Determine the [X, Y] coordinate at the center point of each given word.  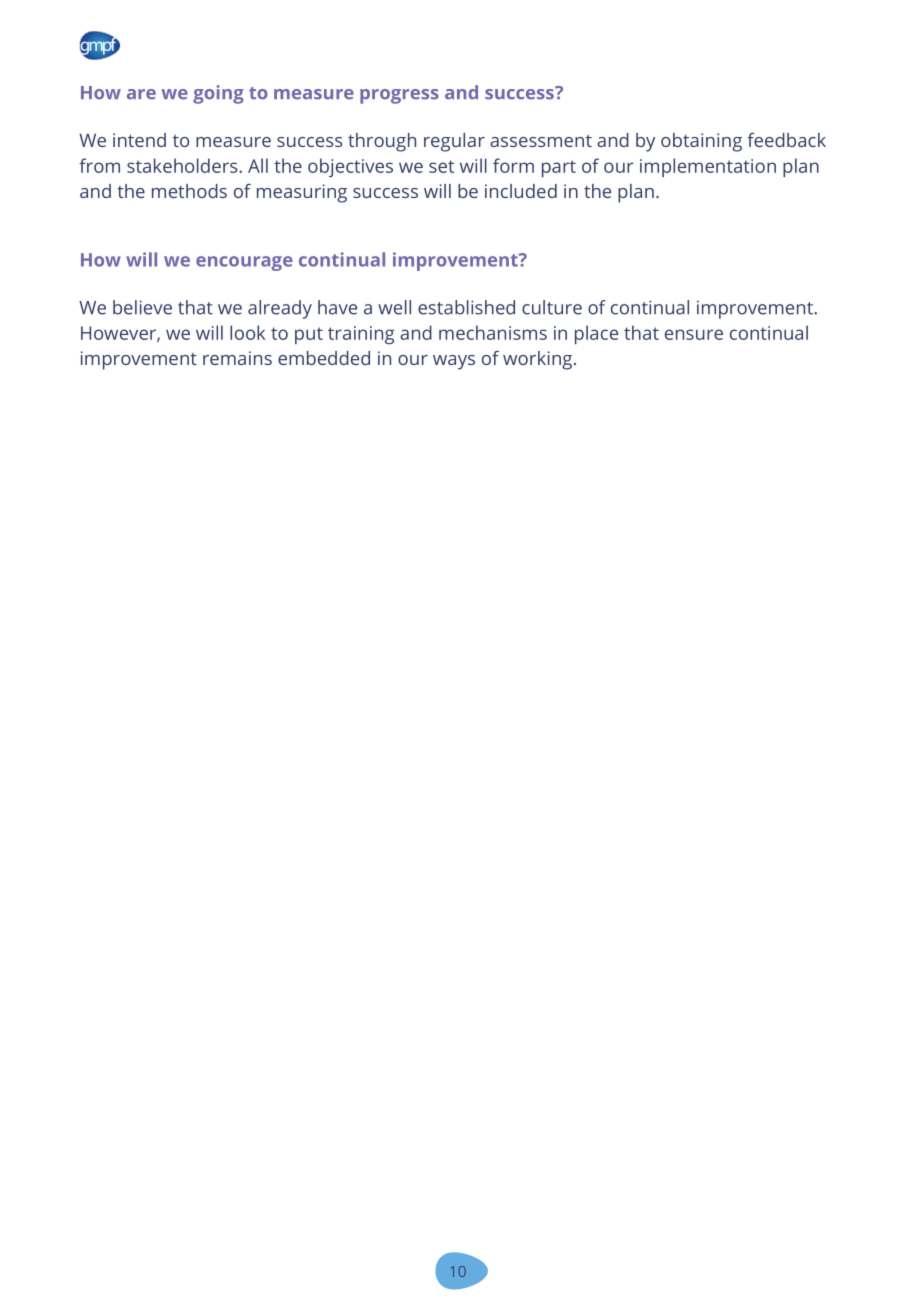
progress [399, 96]
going [218, 94]
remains [237, 358]
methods [189, 191]
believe [142, 307]
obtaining [701, 142]
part [559, 168]
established [466, 307]
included [521, 191]
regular [454, 142]
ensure [694, 334]
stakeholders [183, 165]
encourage [244, 263]
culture [552, 307]
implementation [708, 167]
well [394, 307]
